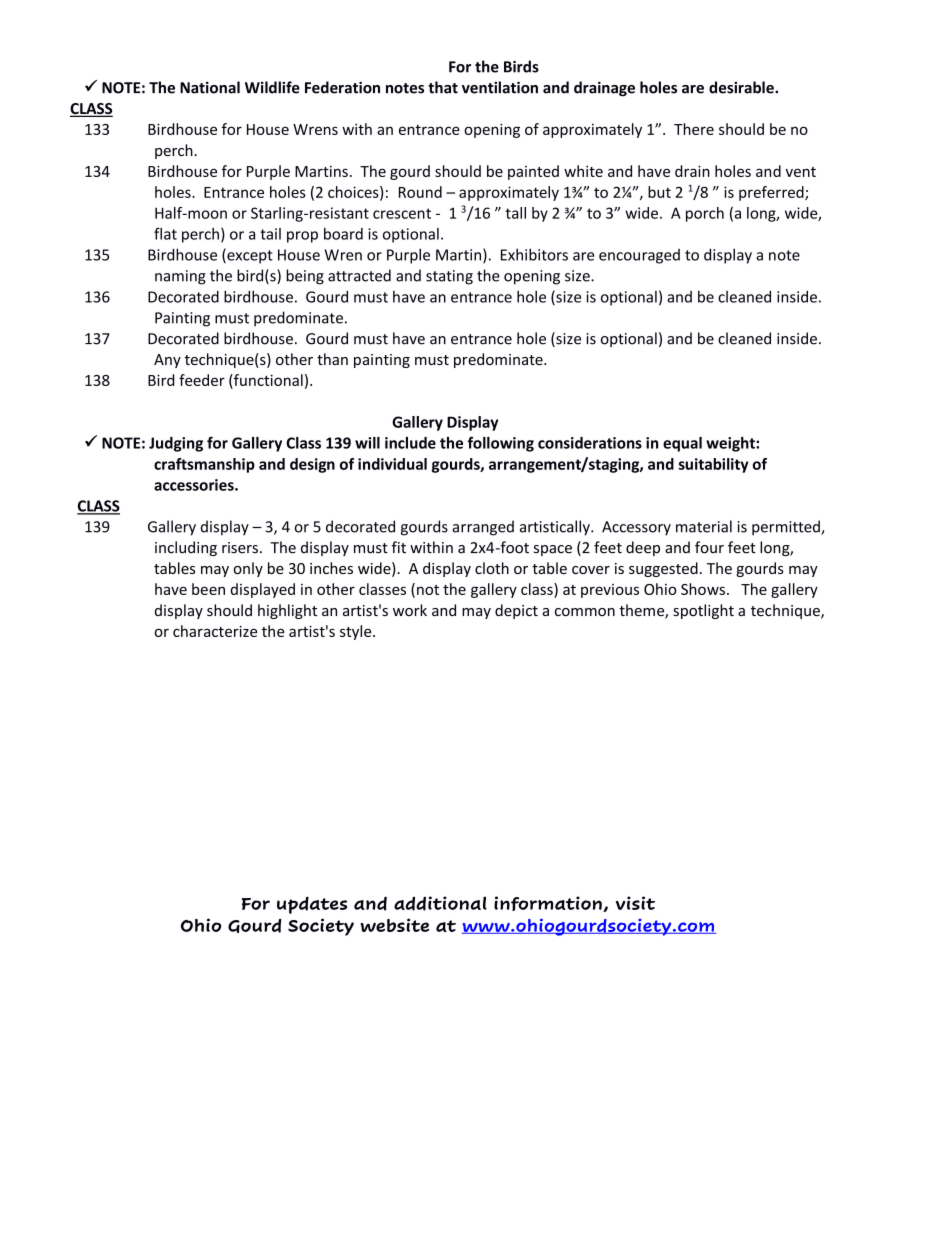 The image size is (952, 1233). What do you see at coordinates (501, 444) in the document?
I see `following` at bounding box center [501, 444].
